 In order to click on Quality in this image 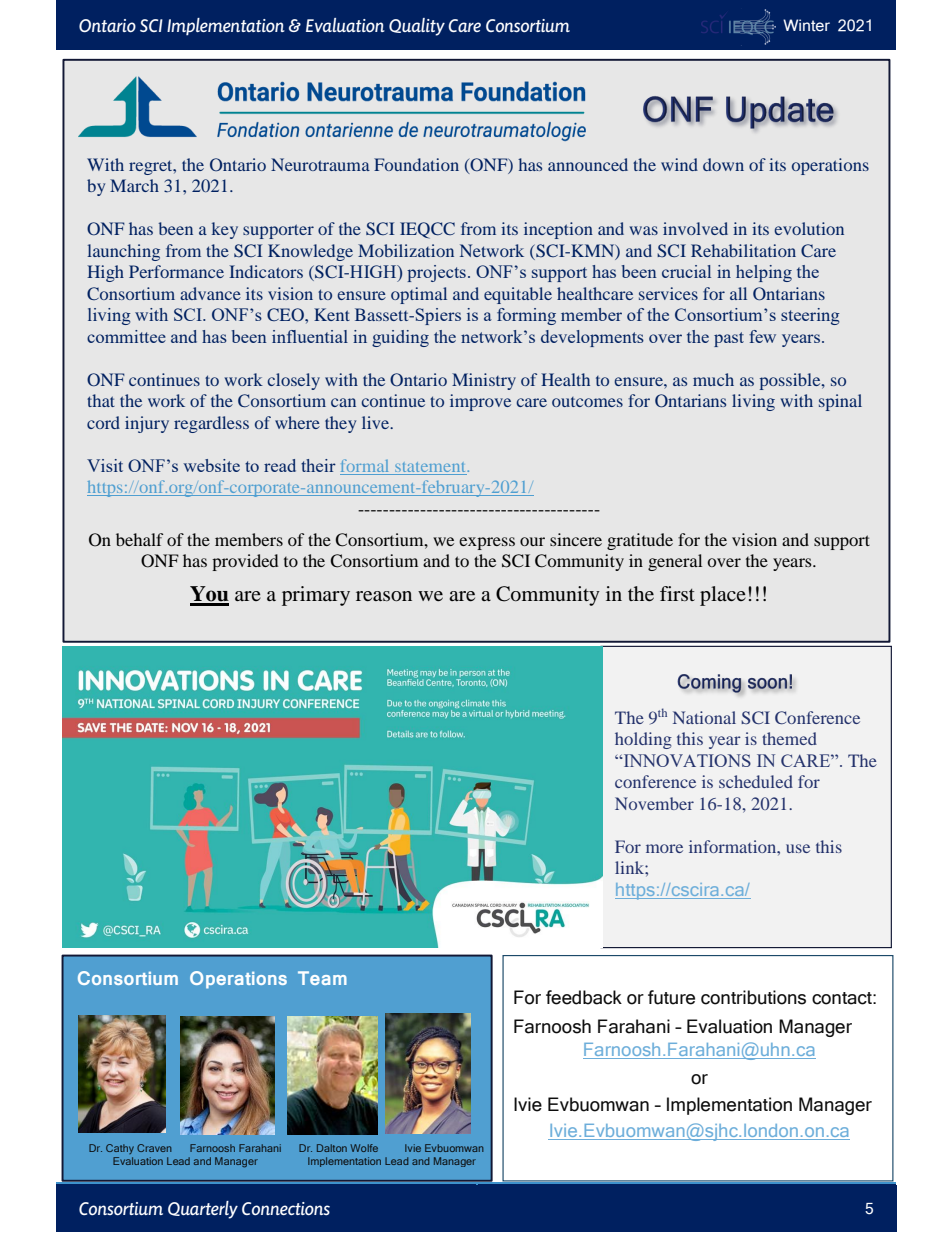, I will do `click(417, 27)`.
